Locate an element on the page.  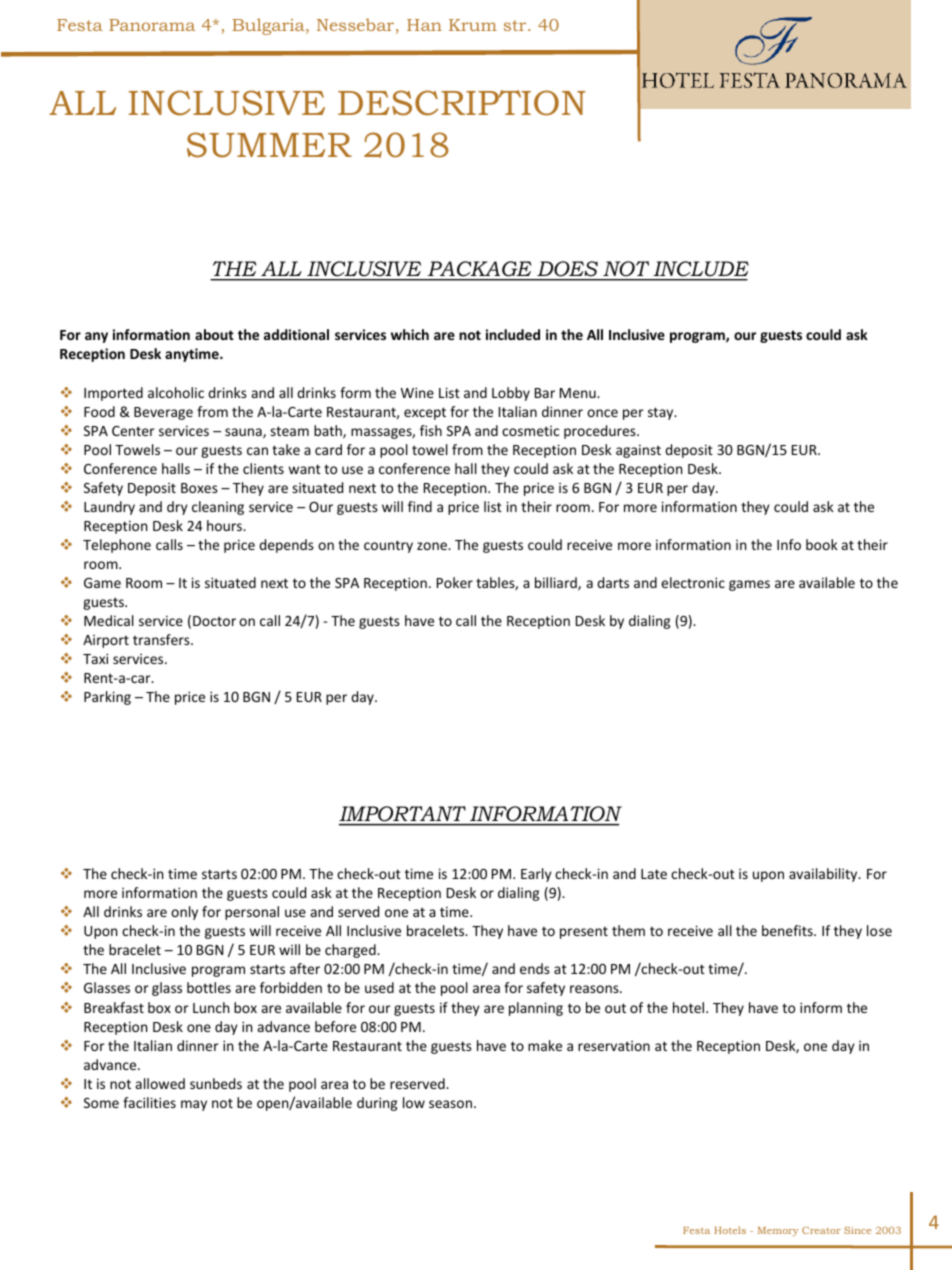
may is located at coordinates (194, 1105).
